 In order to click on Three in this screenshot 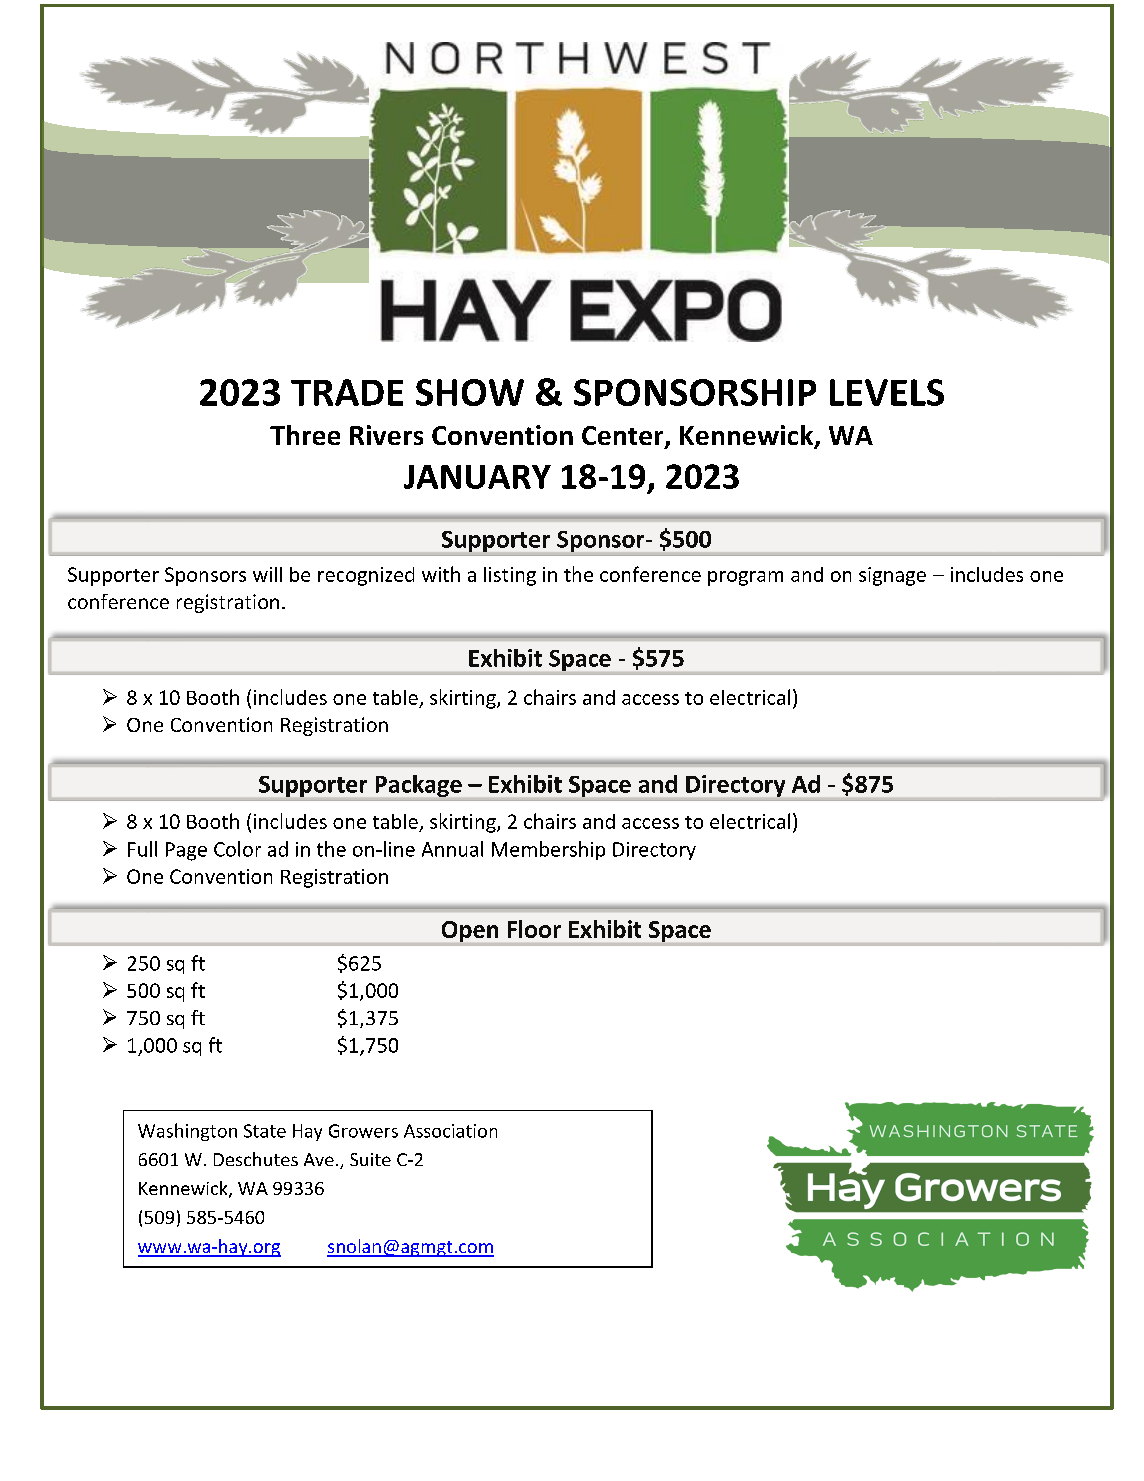, I will do `click(305, 435)`.
